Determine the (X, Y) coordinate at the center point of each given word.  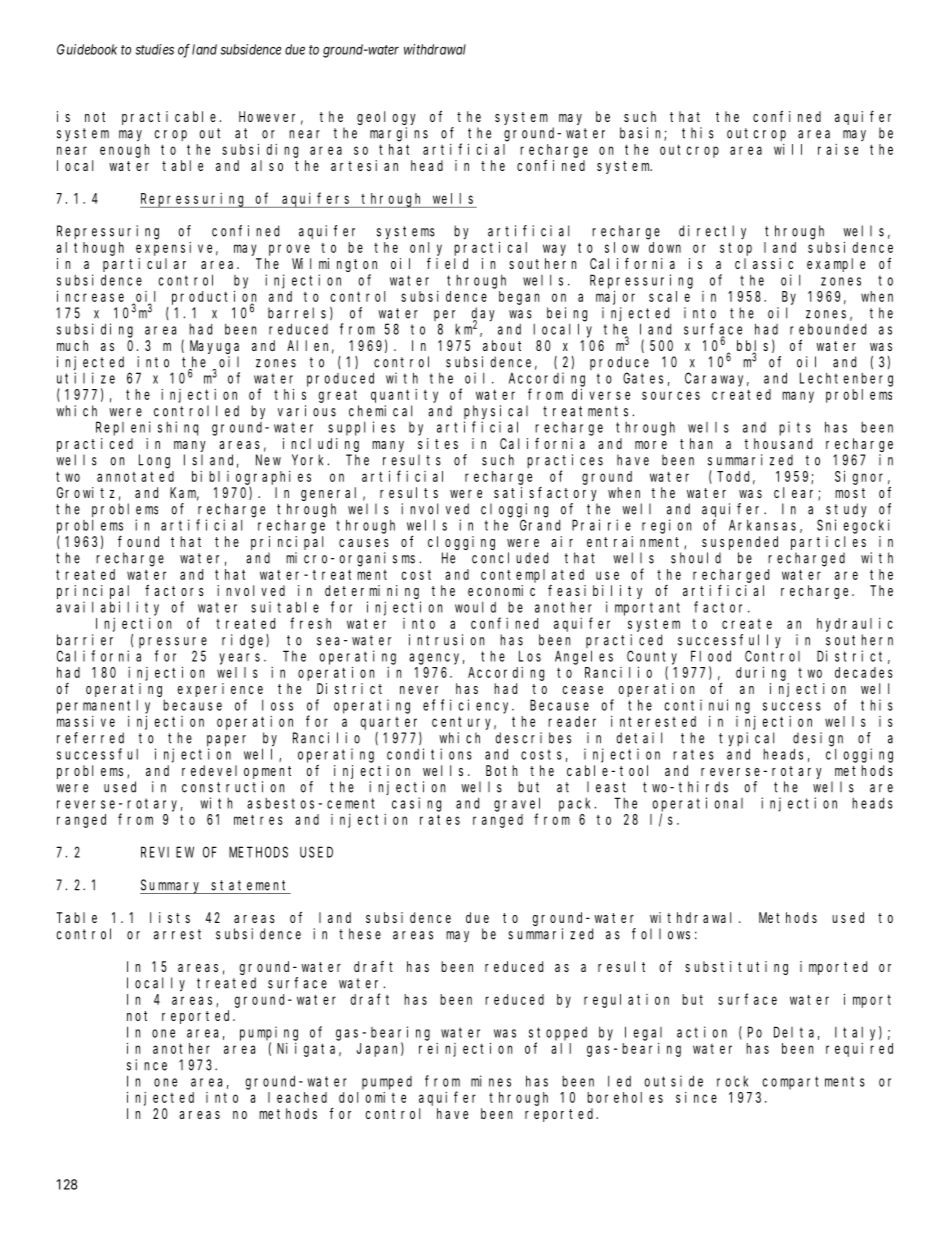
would (475, 607)
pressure (173, 642)
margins (399, 134)
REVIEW (167, 852)
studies (155, 49)
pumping (269, 1033)
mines (491, 1081)
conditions (429, 754)
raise (838, 149)
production (214, 298)
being (567, 314)
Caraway (717, 380)
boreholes (625, 1097)
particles (828, 543)
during (761, 673)
